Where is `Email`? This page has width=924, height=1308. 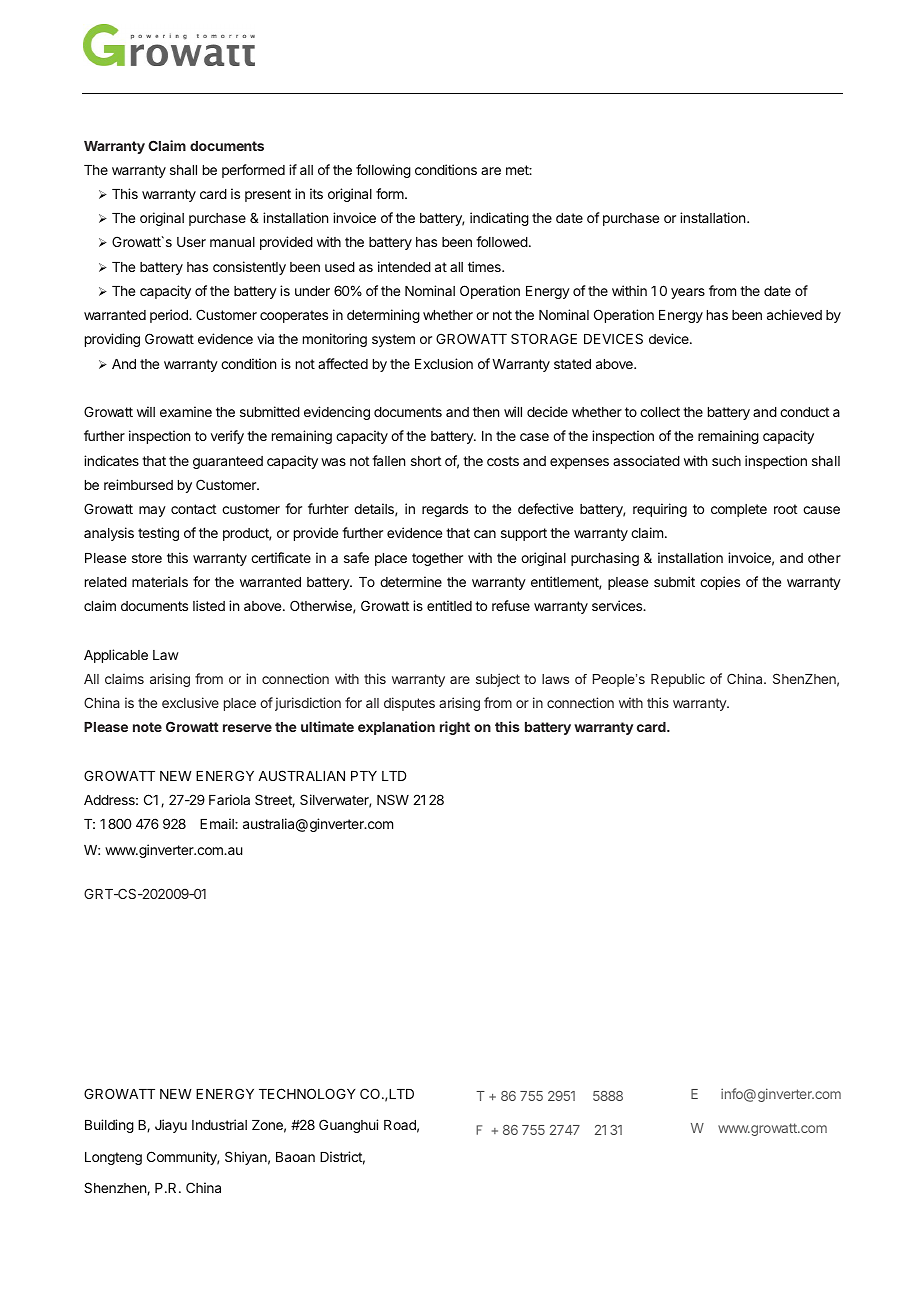 Email is located at coordinates (218, 823).
